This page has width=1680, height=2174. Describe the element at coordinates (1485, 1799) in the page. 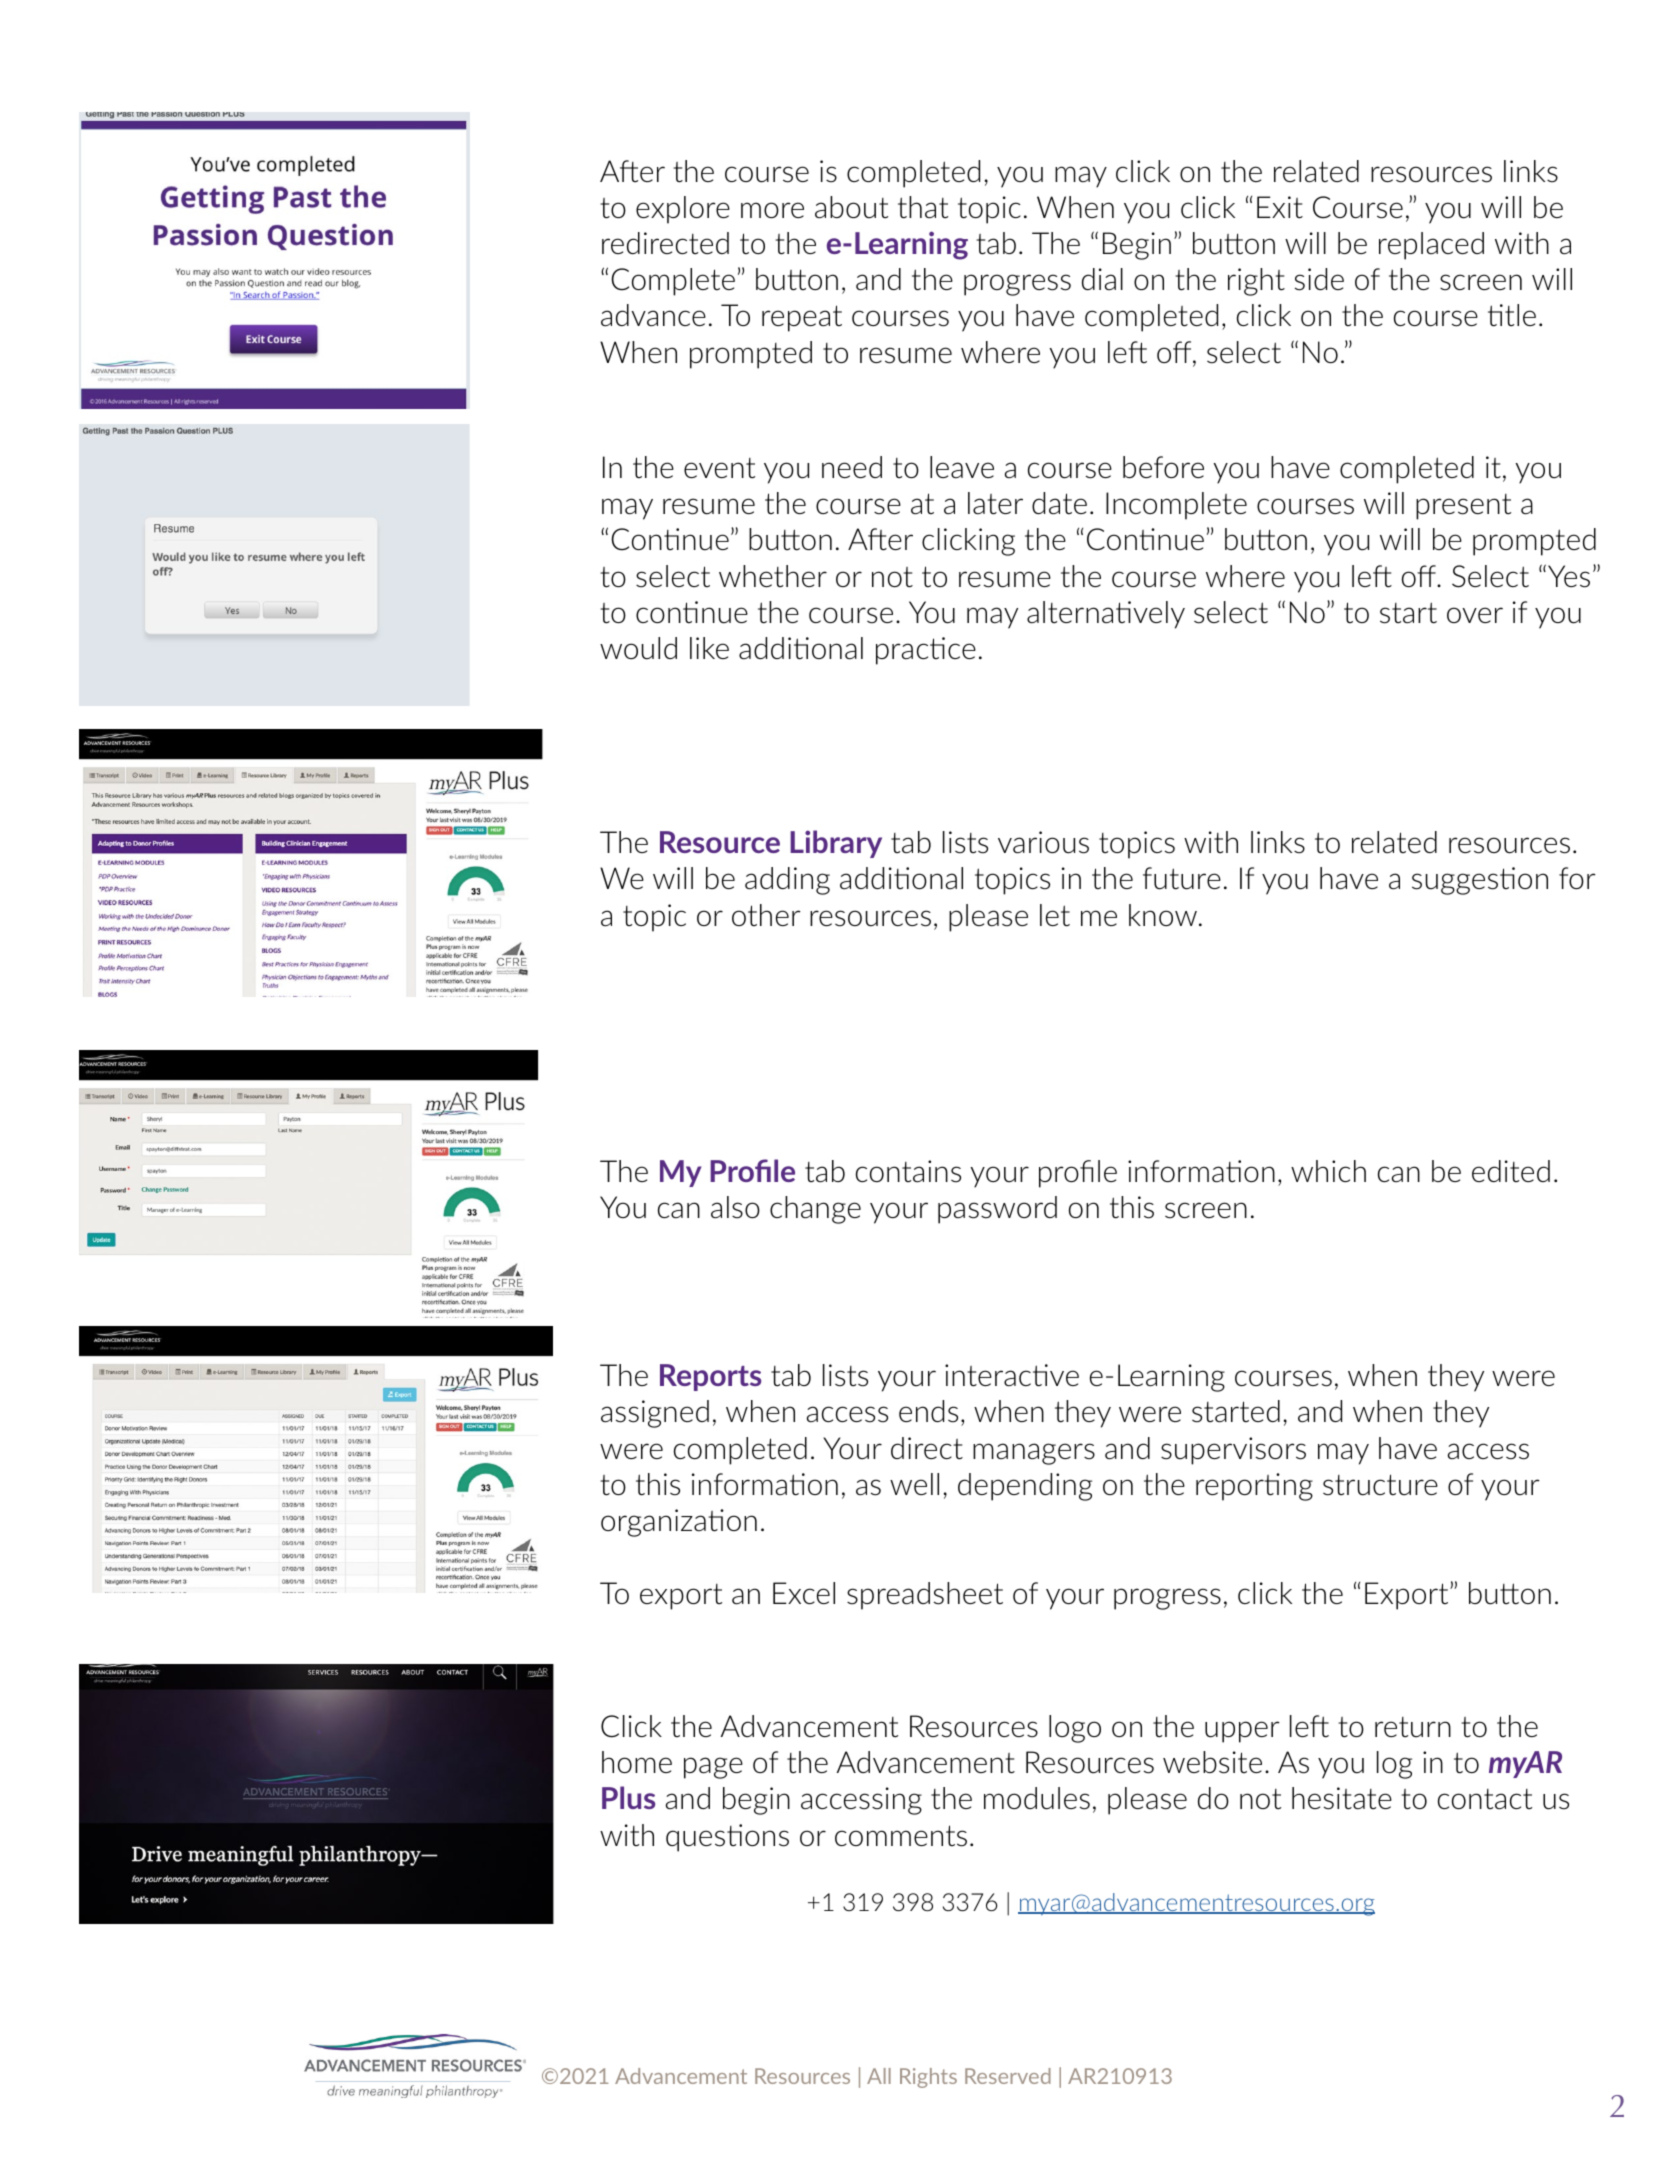

I see `contact` at that location.
